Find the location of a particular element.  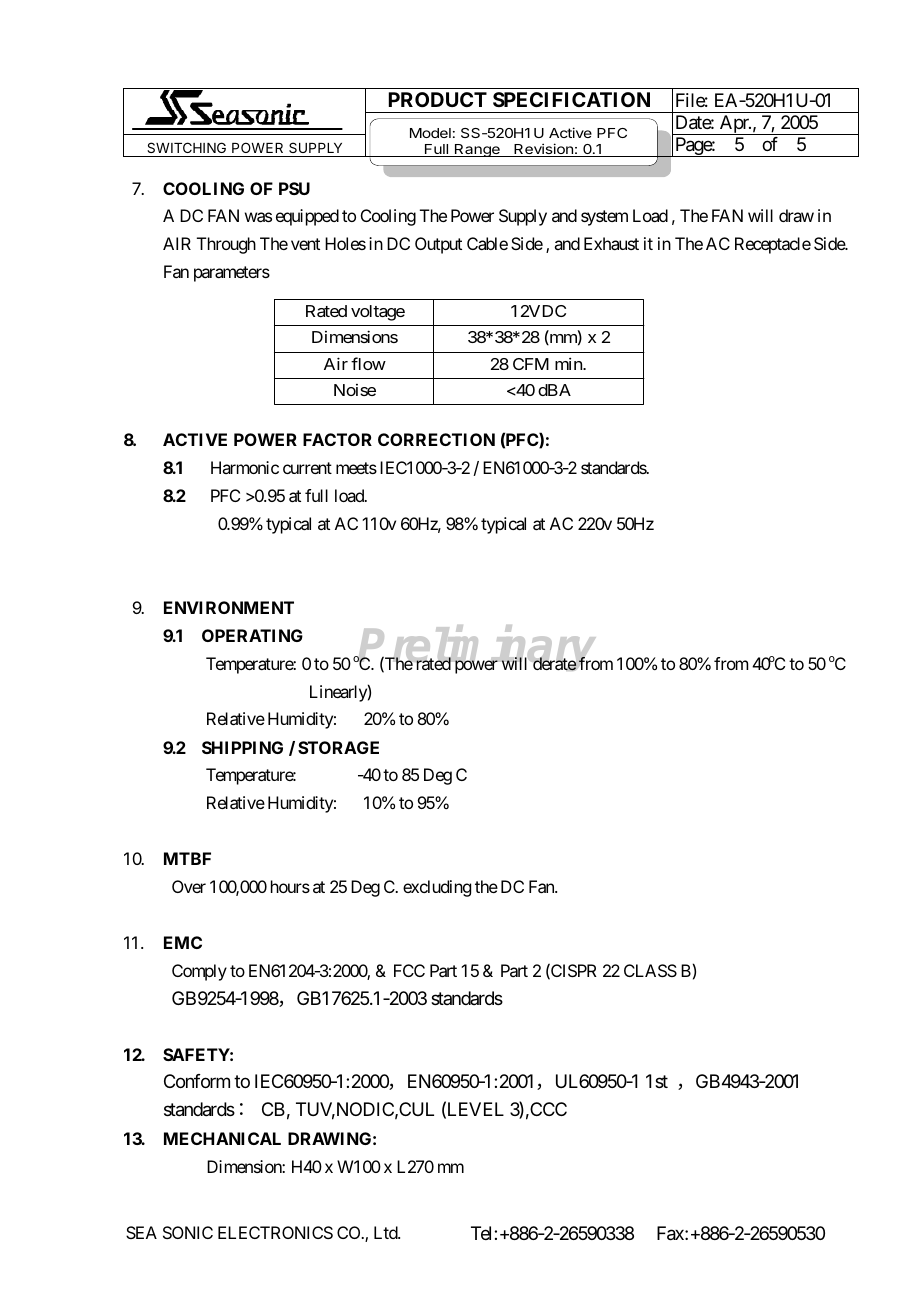

FCC is located at coordinates (409, 970).
